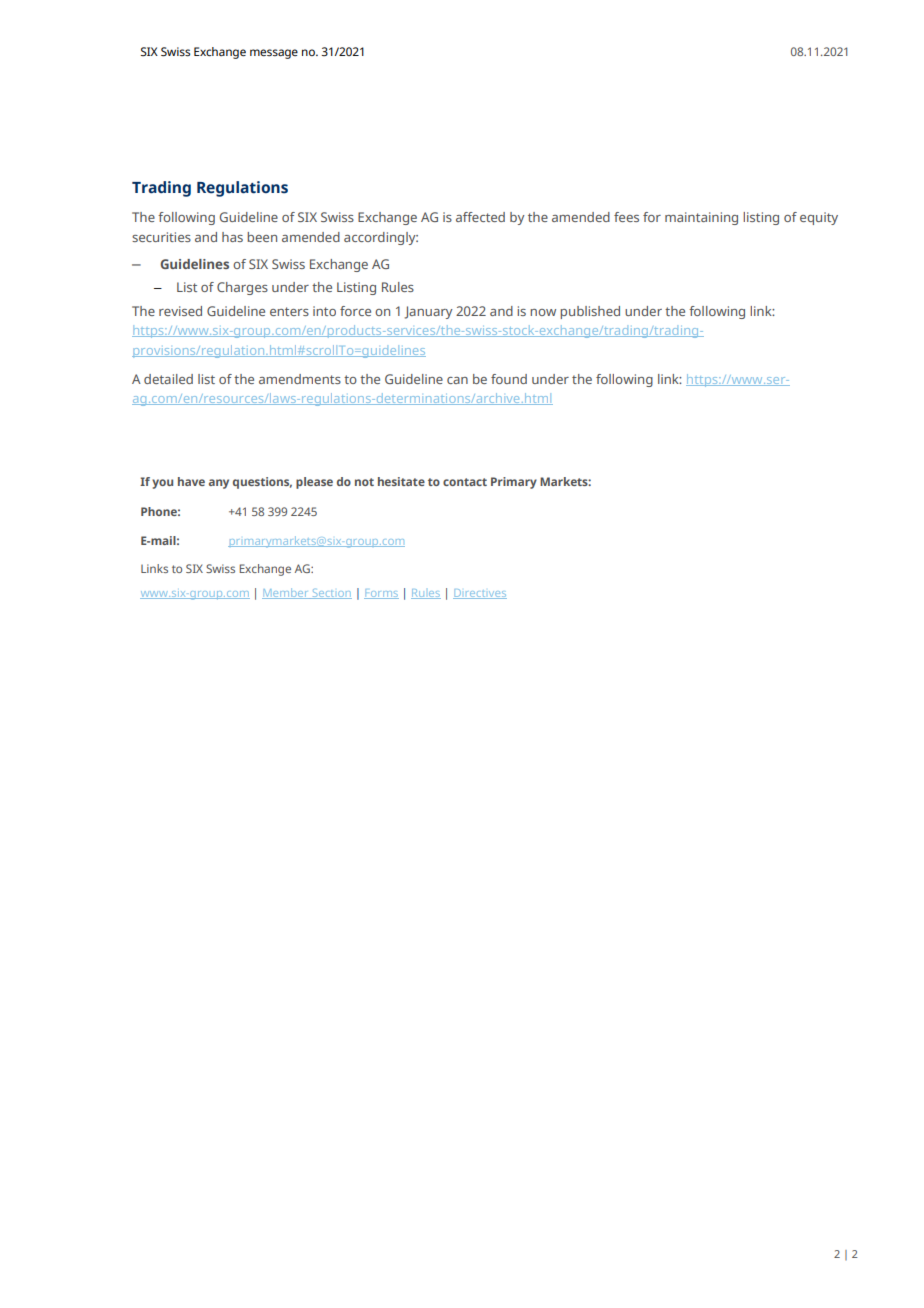 The image size is (924, 1308). What do you see at coordinates (286, 593) in the image?
I see `Member` at bounding box center [286, 593].
